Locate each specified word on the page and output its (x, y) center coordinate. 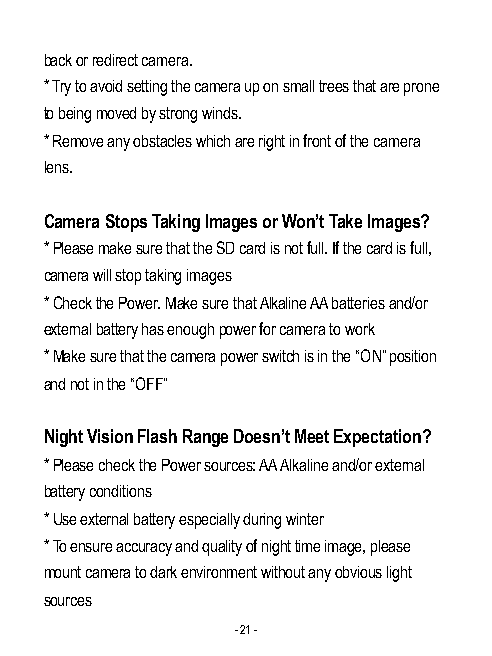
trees (334, 86)
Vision (110, 436)
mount (63, 572)
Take (345, 221)
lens (58, 167)
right (272, 143)
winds (221, 113)
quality (222, 548)
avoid (106, 86)
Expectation (377, 438)
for (267, 328)
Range (205, 438)
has (153, 329)
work (360, 329)
